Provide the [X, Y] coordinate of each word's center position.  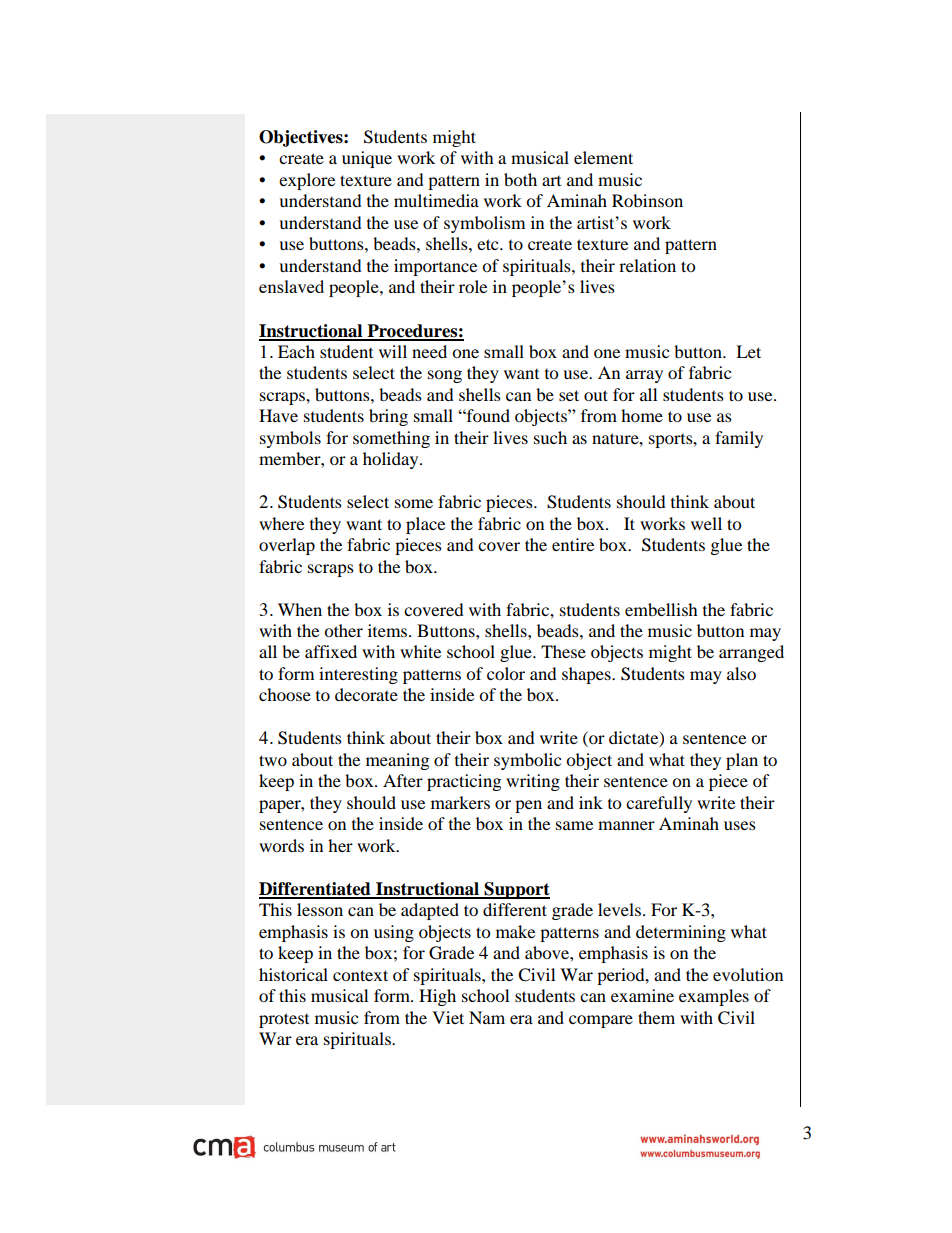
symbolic [527, 761]
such [550, 437]
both [520, 179]
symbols [290, 439]
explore [307, 181]
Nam [487, 1017]
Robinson [647, 200]
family [739, 439]
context [360, 975]
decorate [366, 694]
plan [742, 761]
